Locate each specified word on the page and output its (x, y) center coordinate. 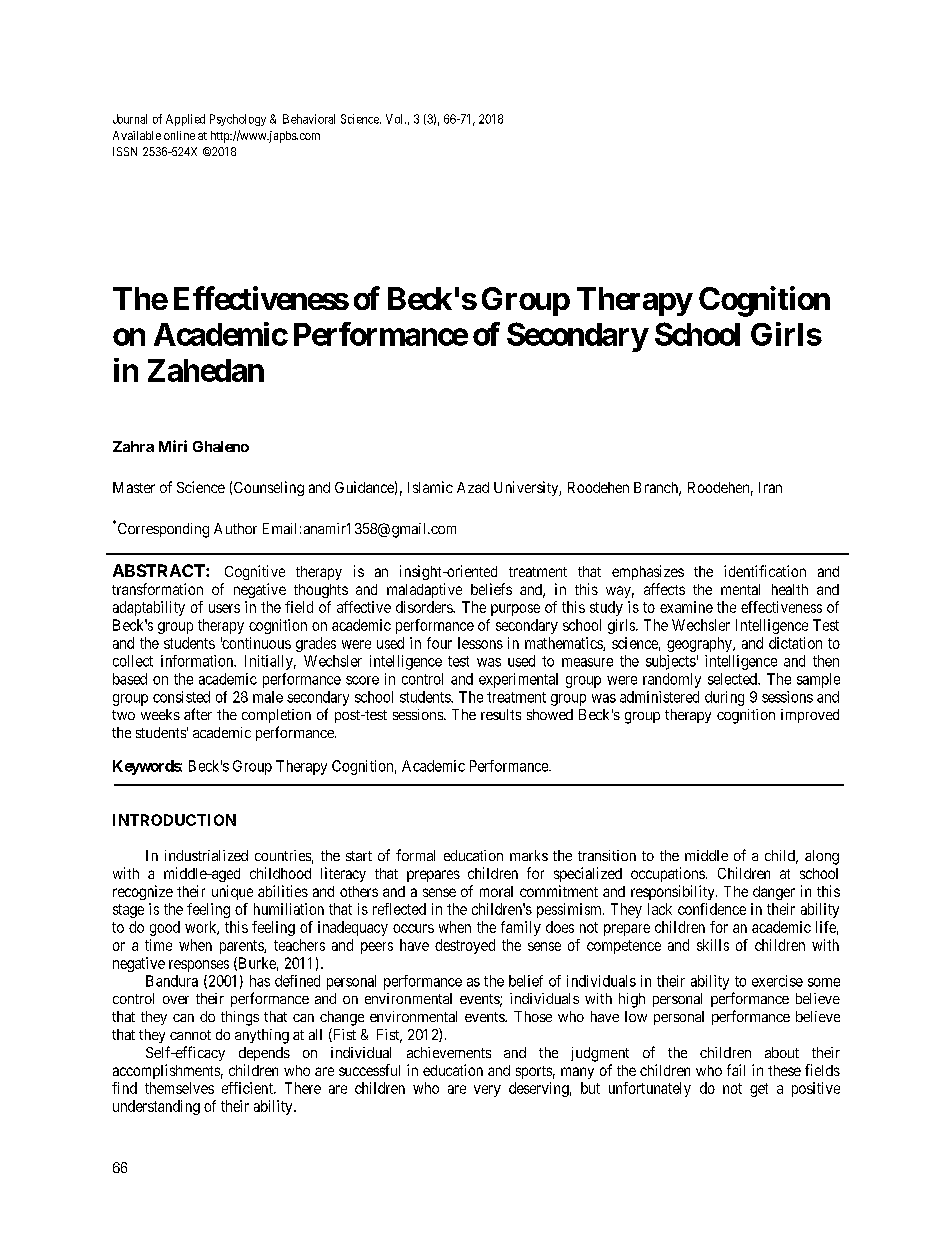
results (501, 714)
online (179, 135)
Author (235, 528)
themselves (179, 1088)
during (724, 698)
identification (765, 571)
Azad (473, 487)
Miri (173, 446)
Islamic (430, 487)
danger (774, 893)
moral (496, 891)
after (198, 714)
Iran (770, 487)
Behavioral (309, 119)
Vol (396, 119)
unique (232, 892)
